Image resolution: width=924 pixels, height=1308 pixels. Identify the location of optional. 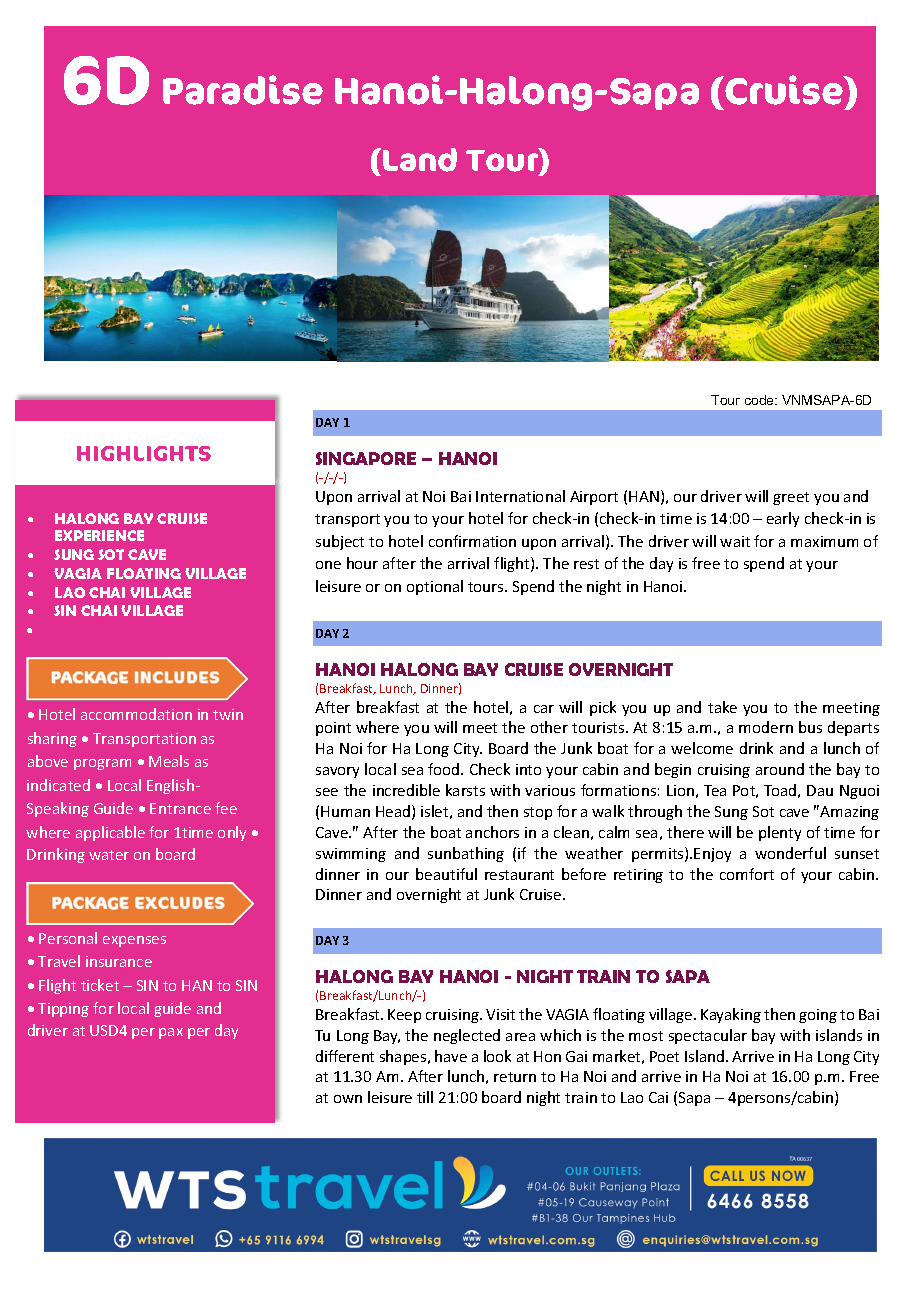
(435, 587).
